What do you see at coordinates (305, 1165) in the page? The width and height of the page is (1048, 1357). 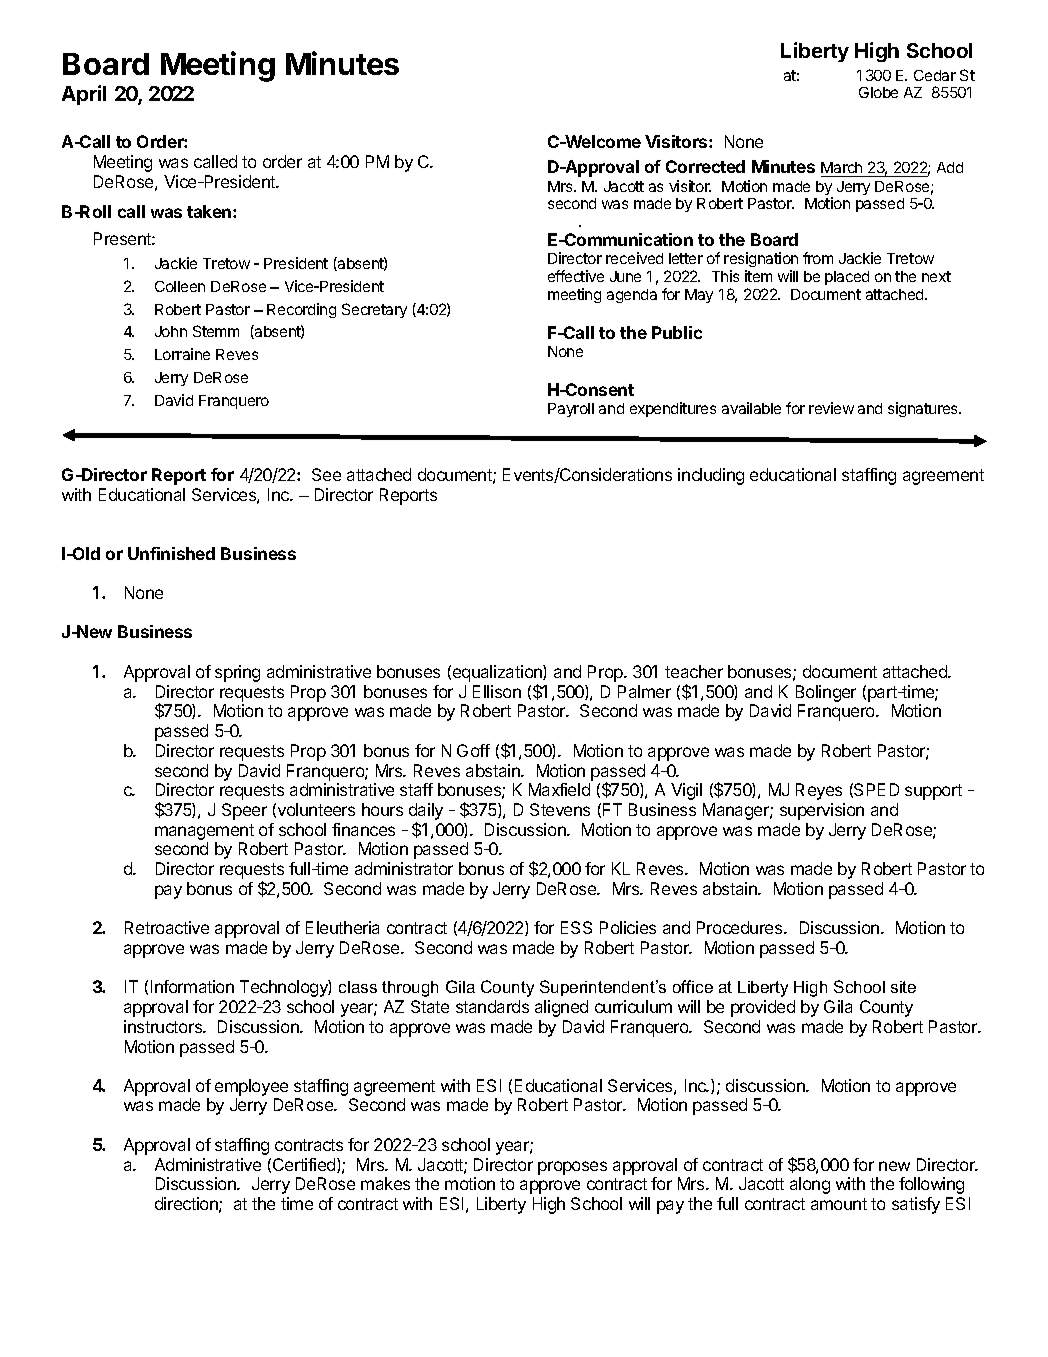 I see `Certified` at bounding box center [305, 1165].
